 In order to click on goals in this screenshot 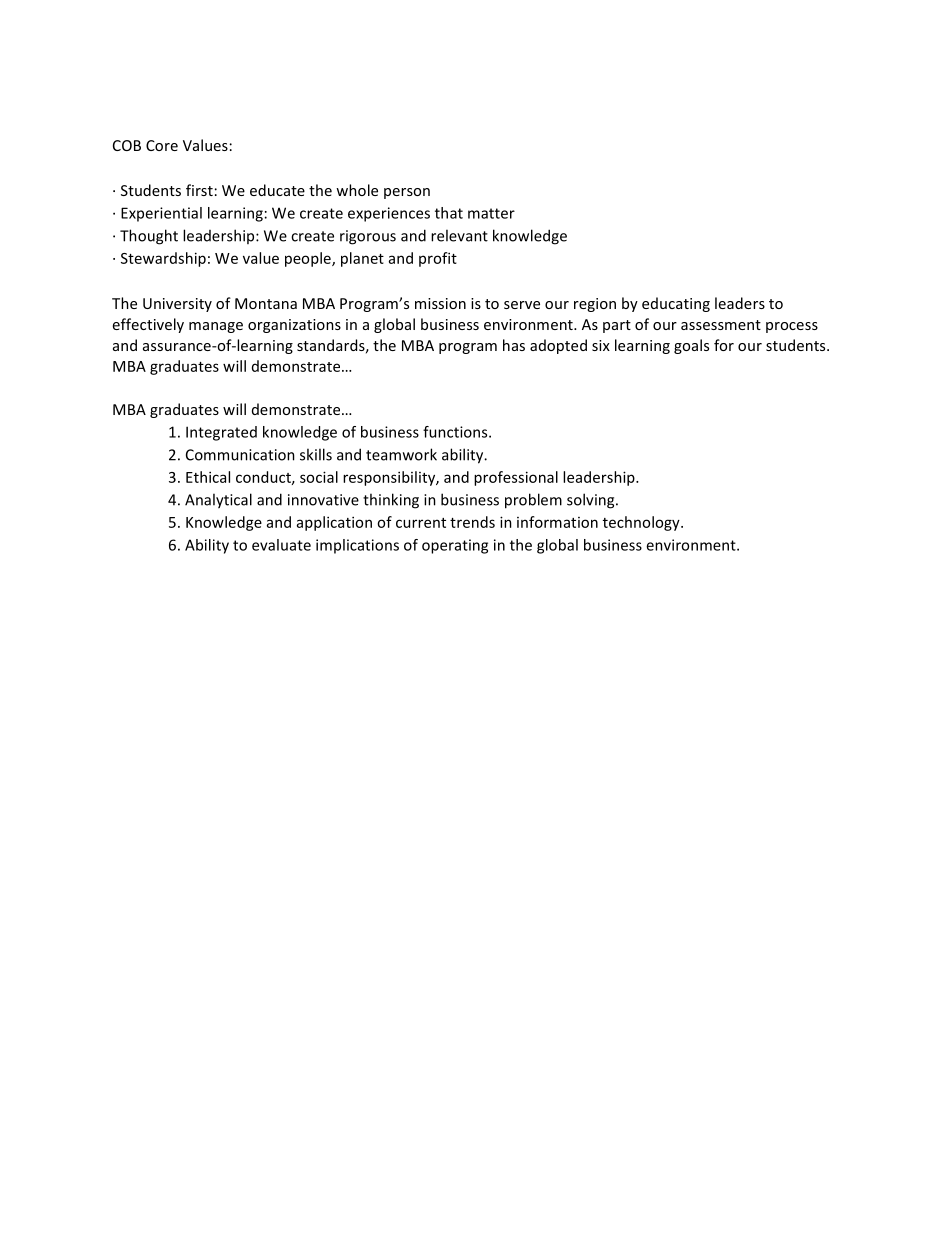, I will do `click(691, 346)`.
